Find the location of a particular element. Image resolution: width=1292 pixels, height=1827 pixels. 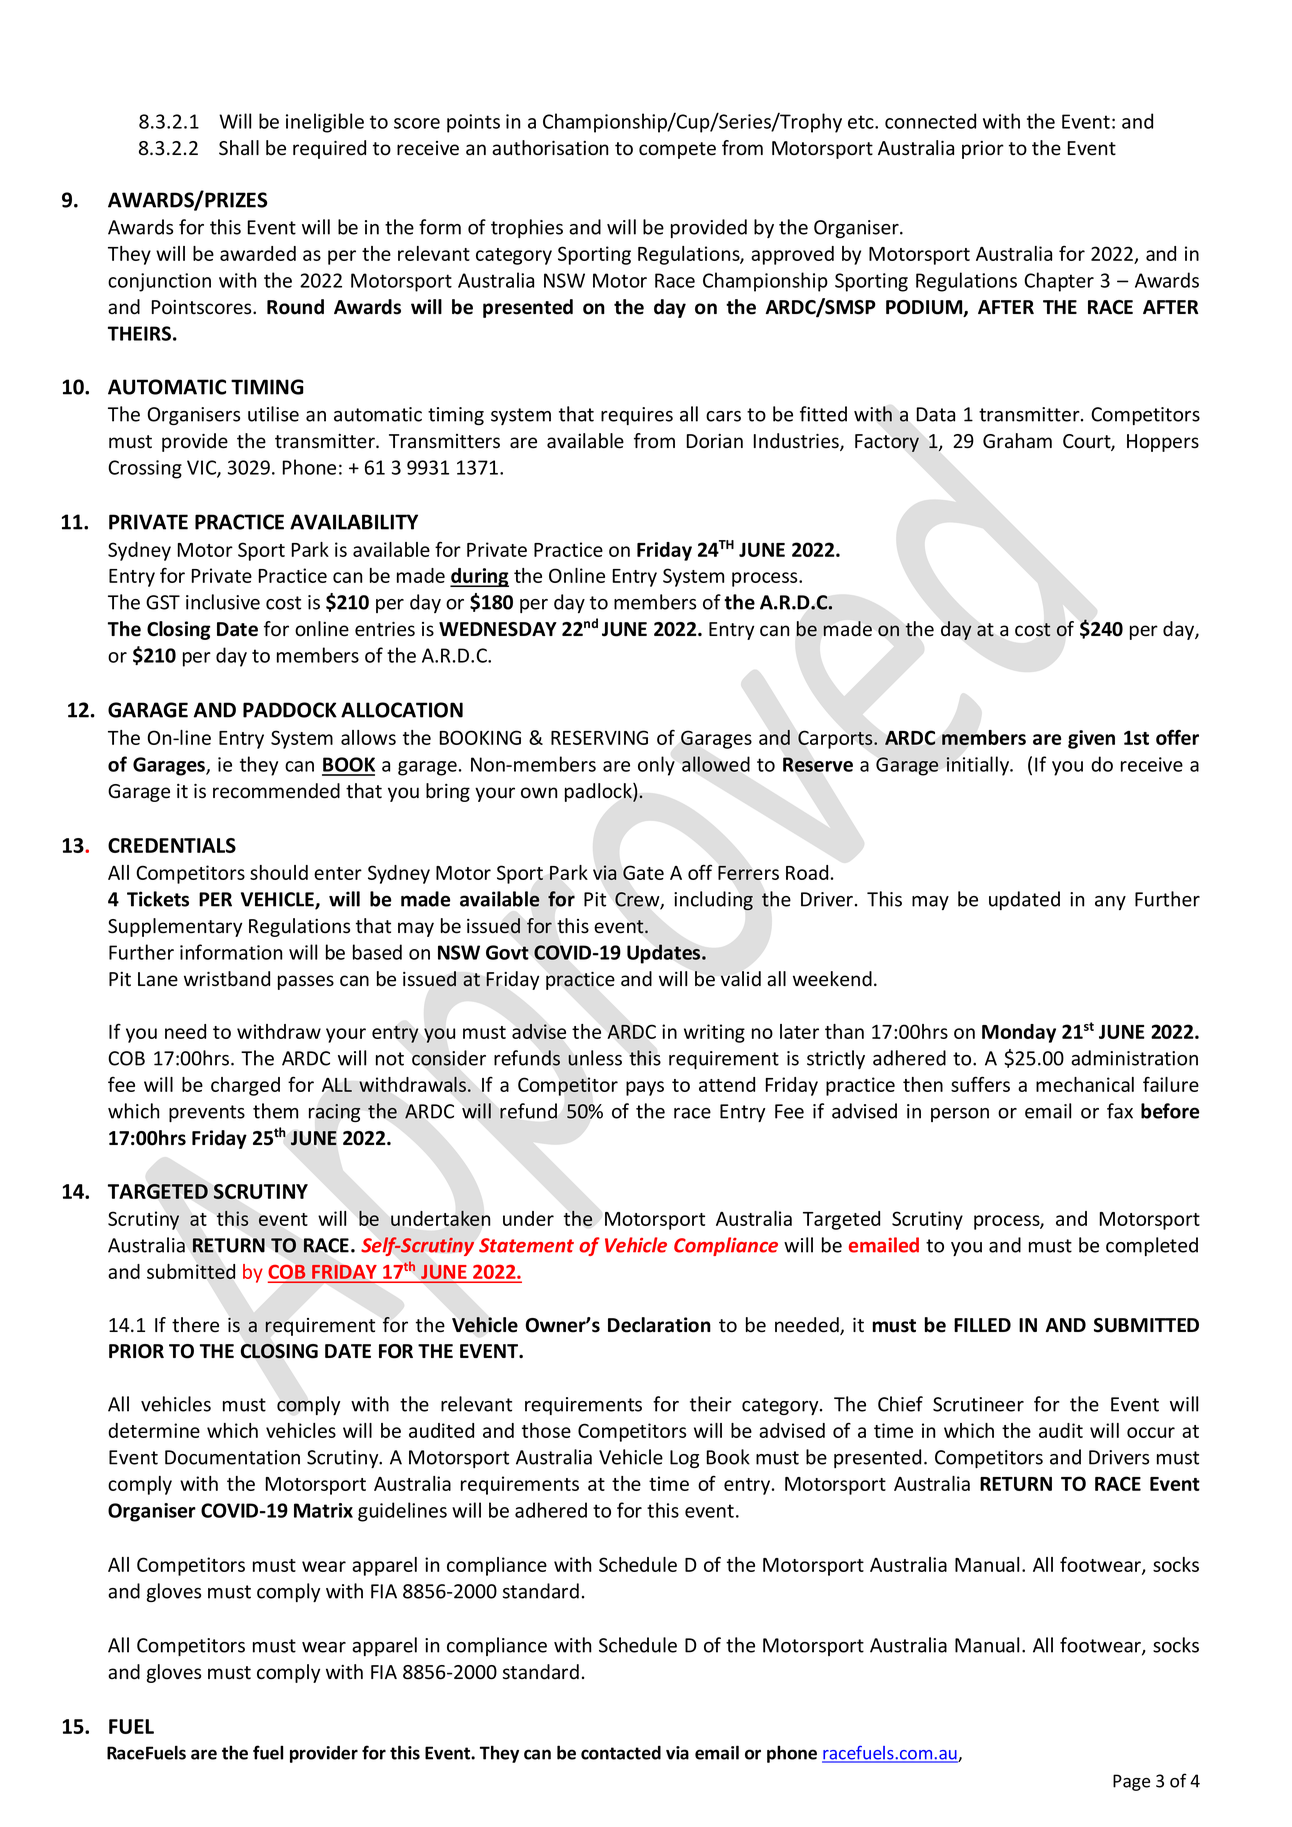

Declaration is located at coordinates (659, 1325).
